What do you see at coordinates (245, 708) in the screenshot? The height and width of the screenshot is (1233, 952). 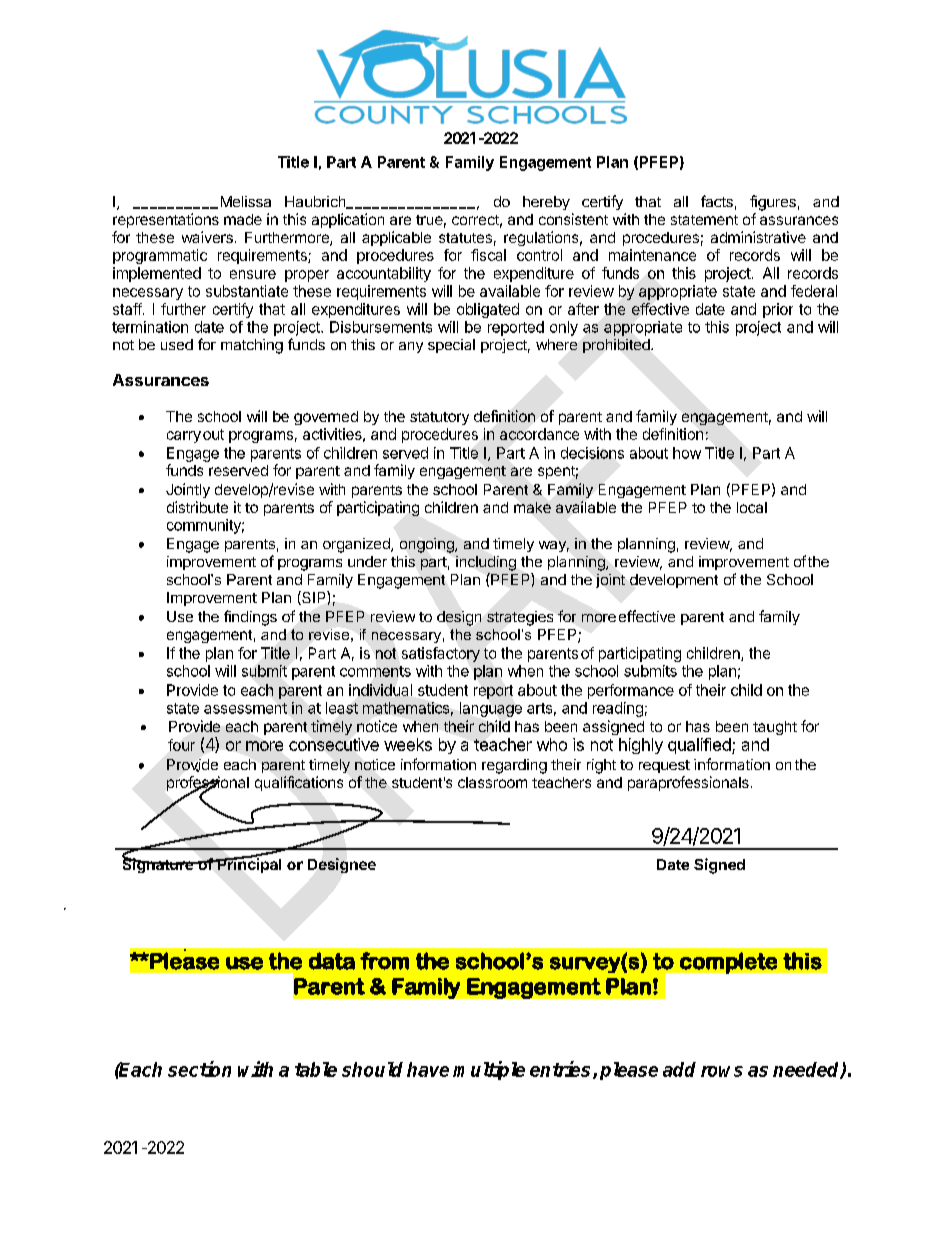 I see `assessment` at bounding box center [245, 708].
